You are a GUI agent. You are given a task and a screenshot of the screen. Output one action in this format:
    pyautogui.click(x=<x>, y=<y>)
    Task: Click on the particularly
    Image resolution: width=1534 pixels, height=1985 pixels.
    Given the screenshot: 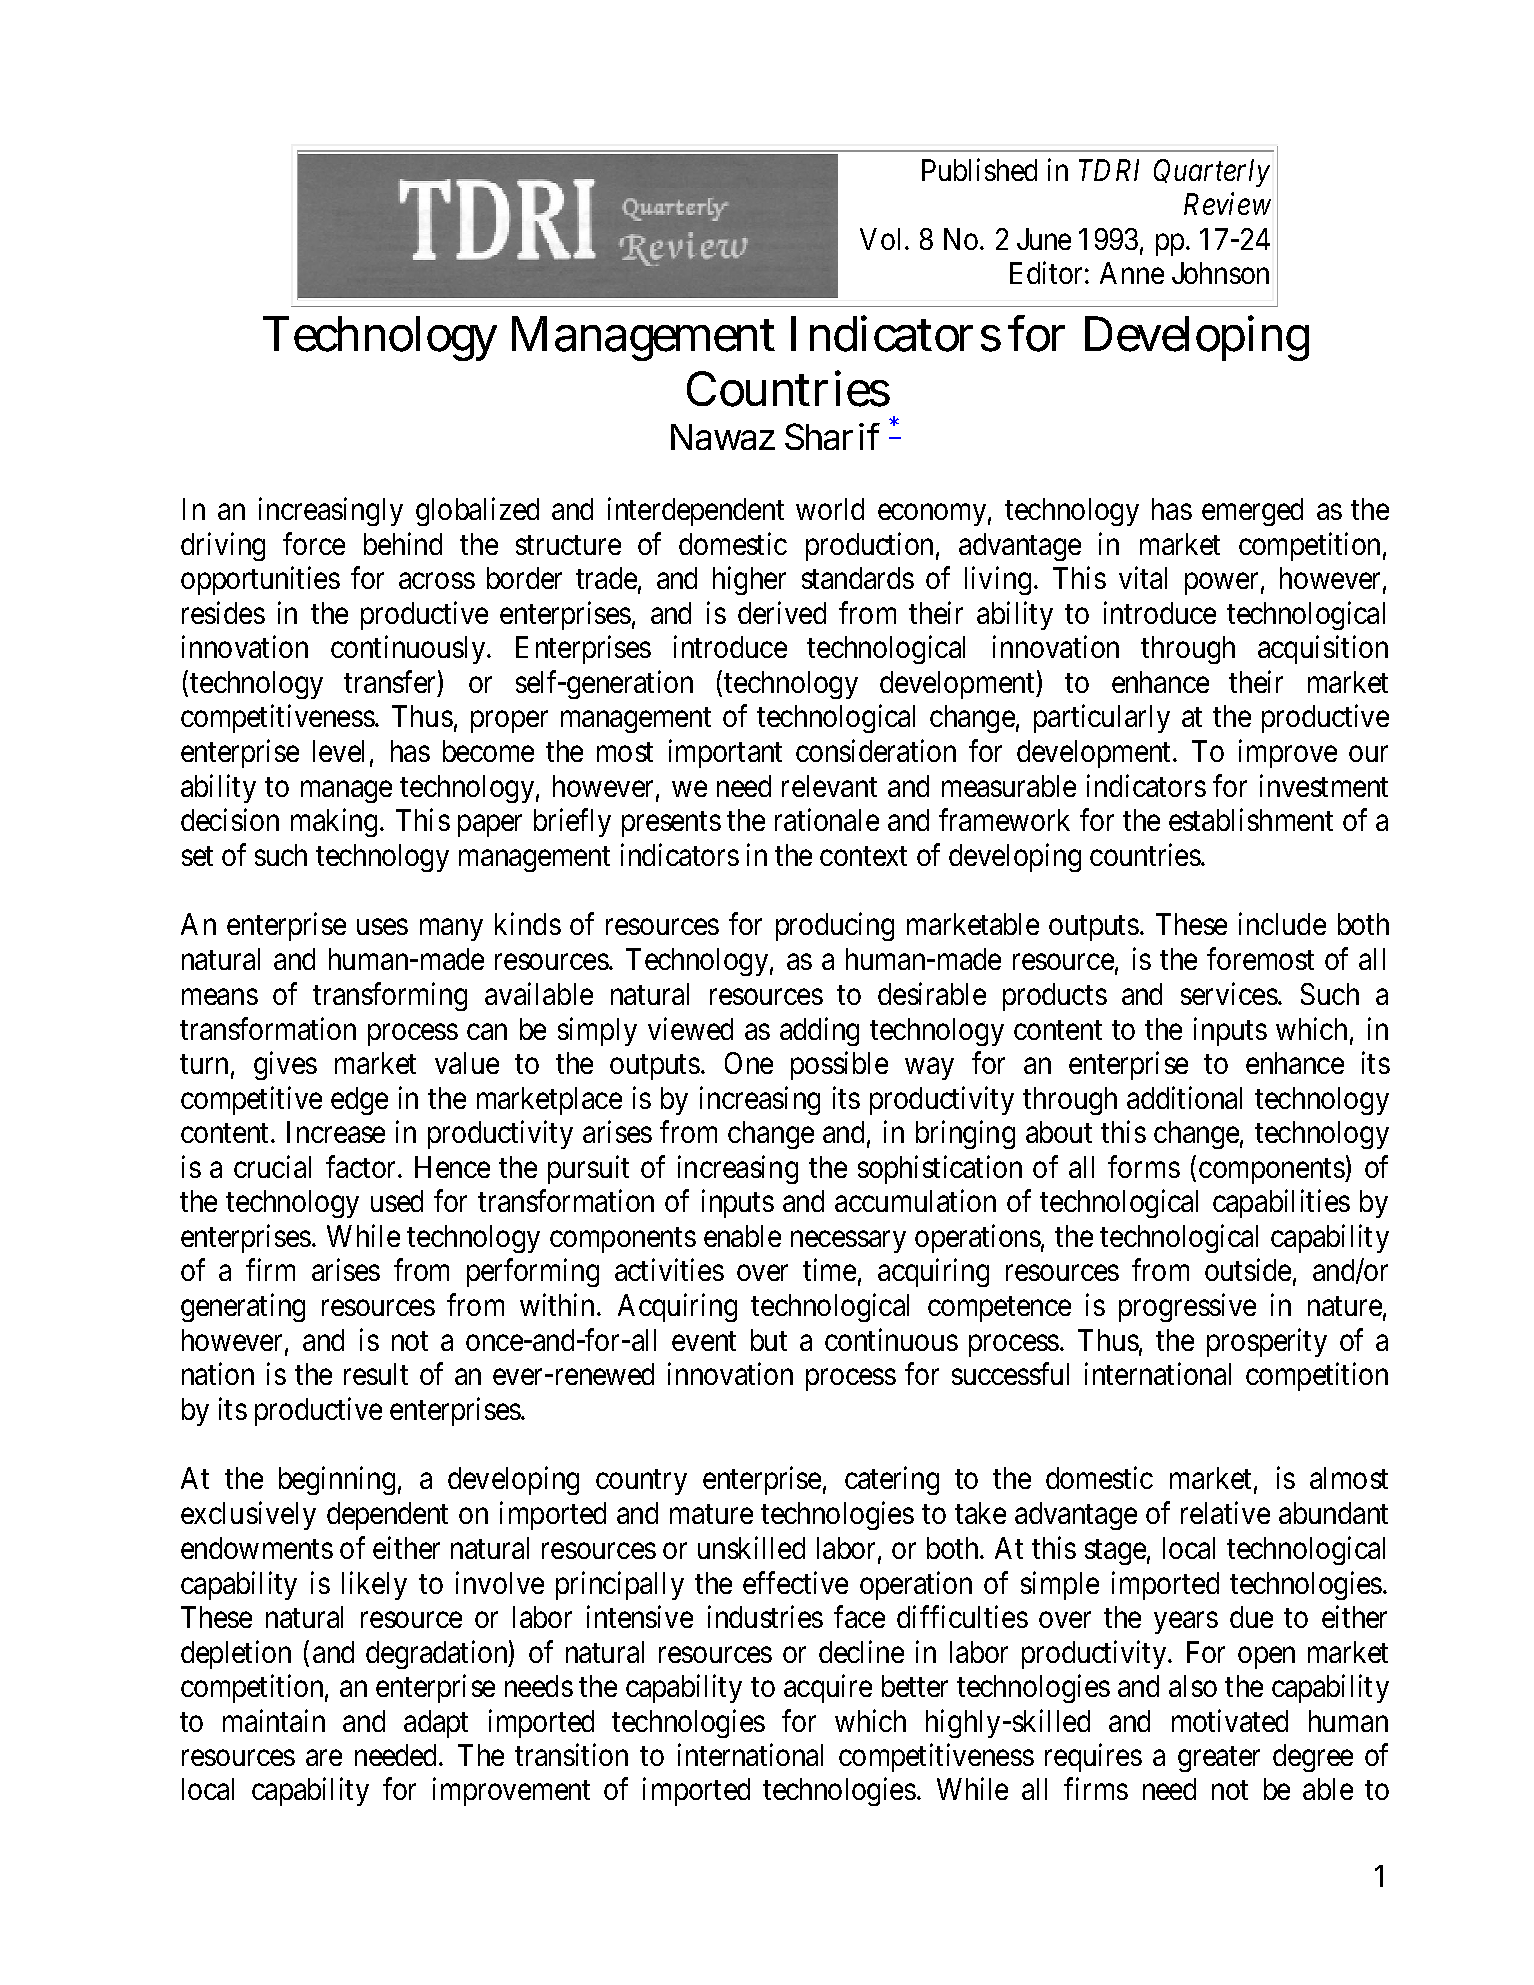 What is the action you would take?
    pyautogui.click(x=1102, y=719)
